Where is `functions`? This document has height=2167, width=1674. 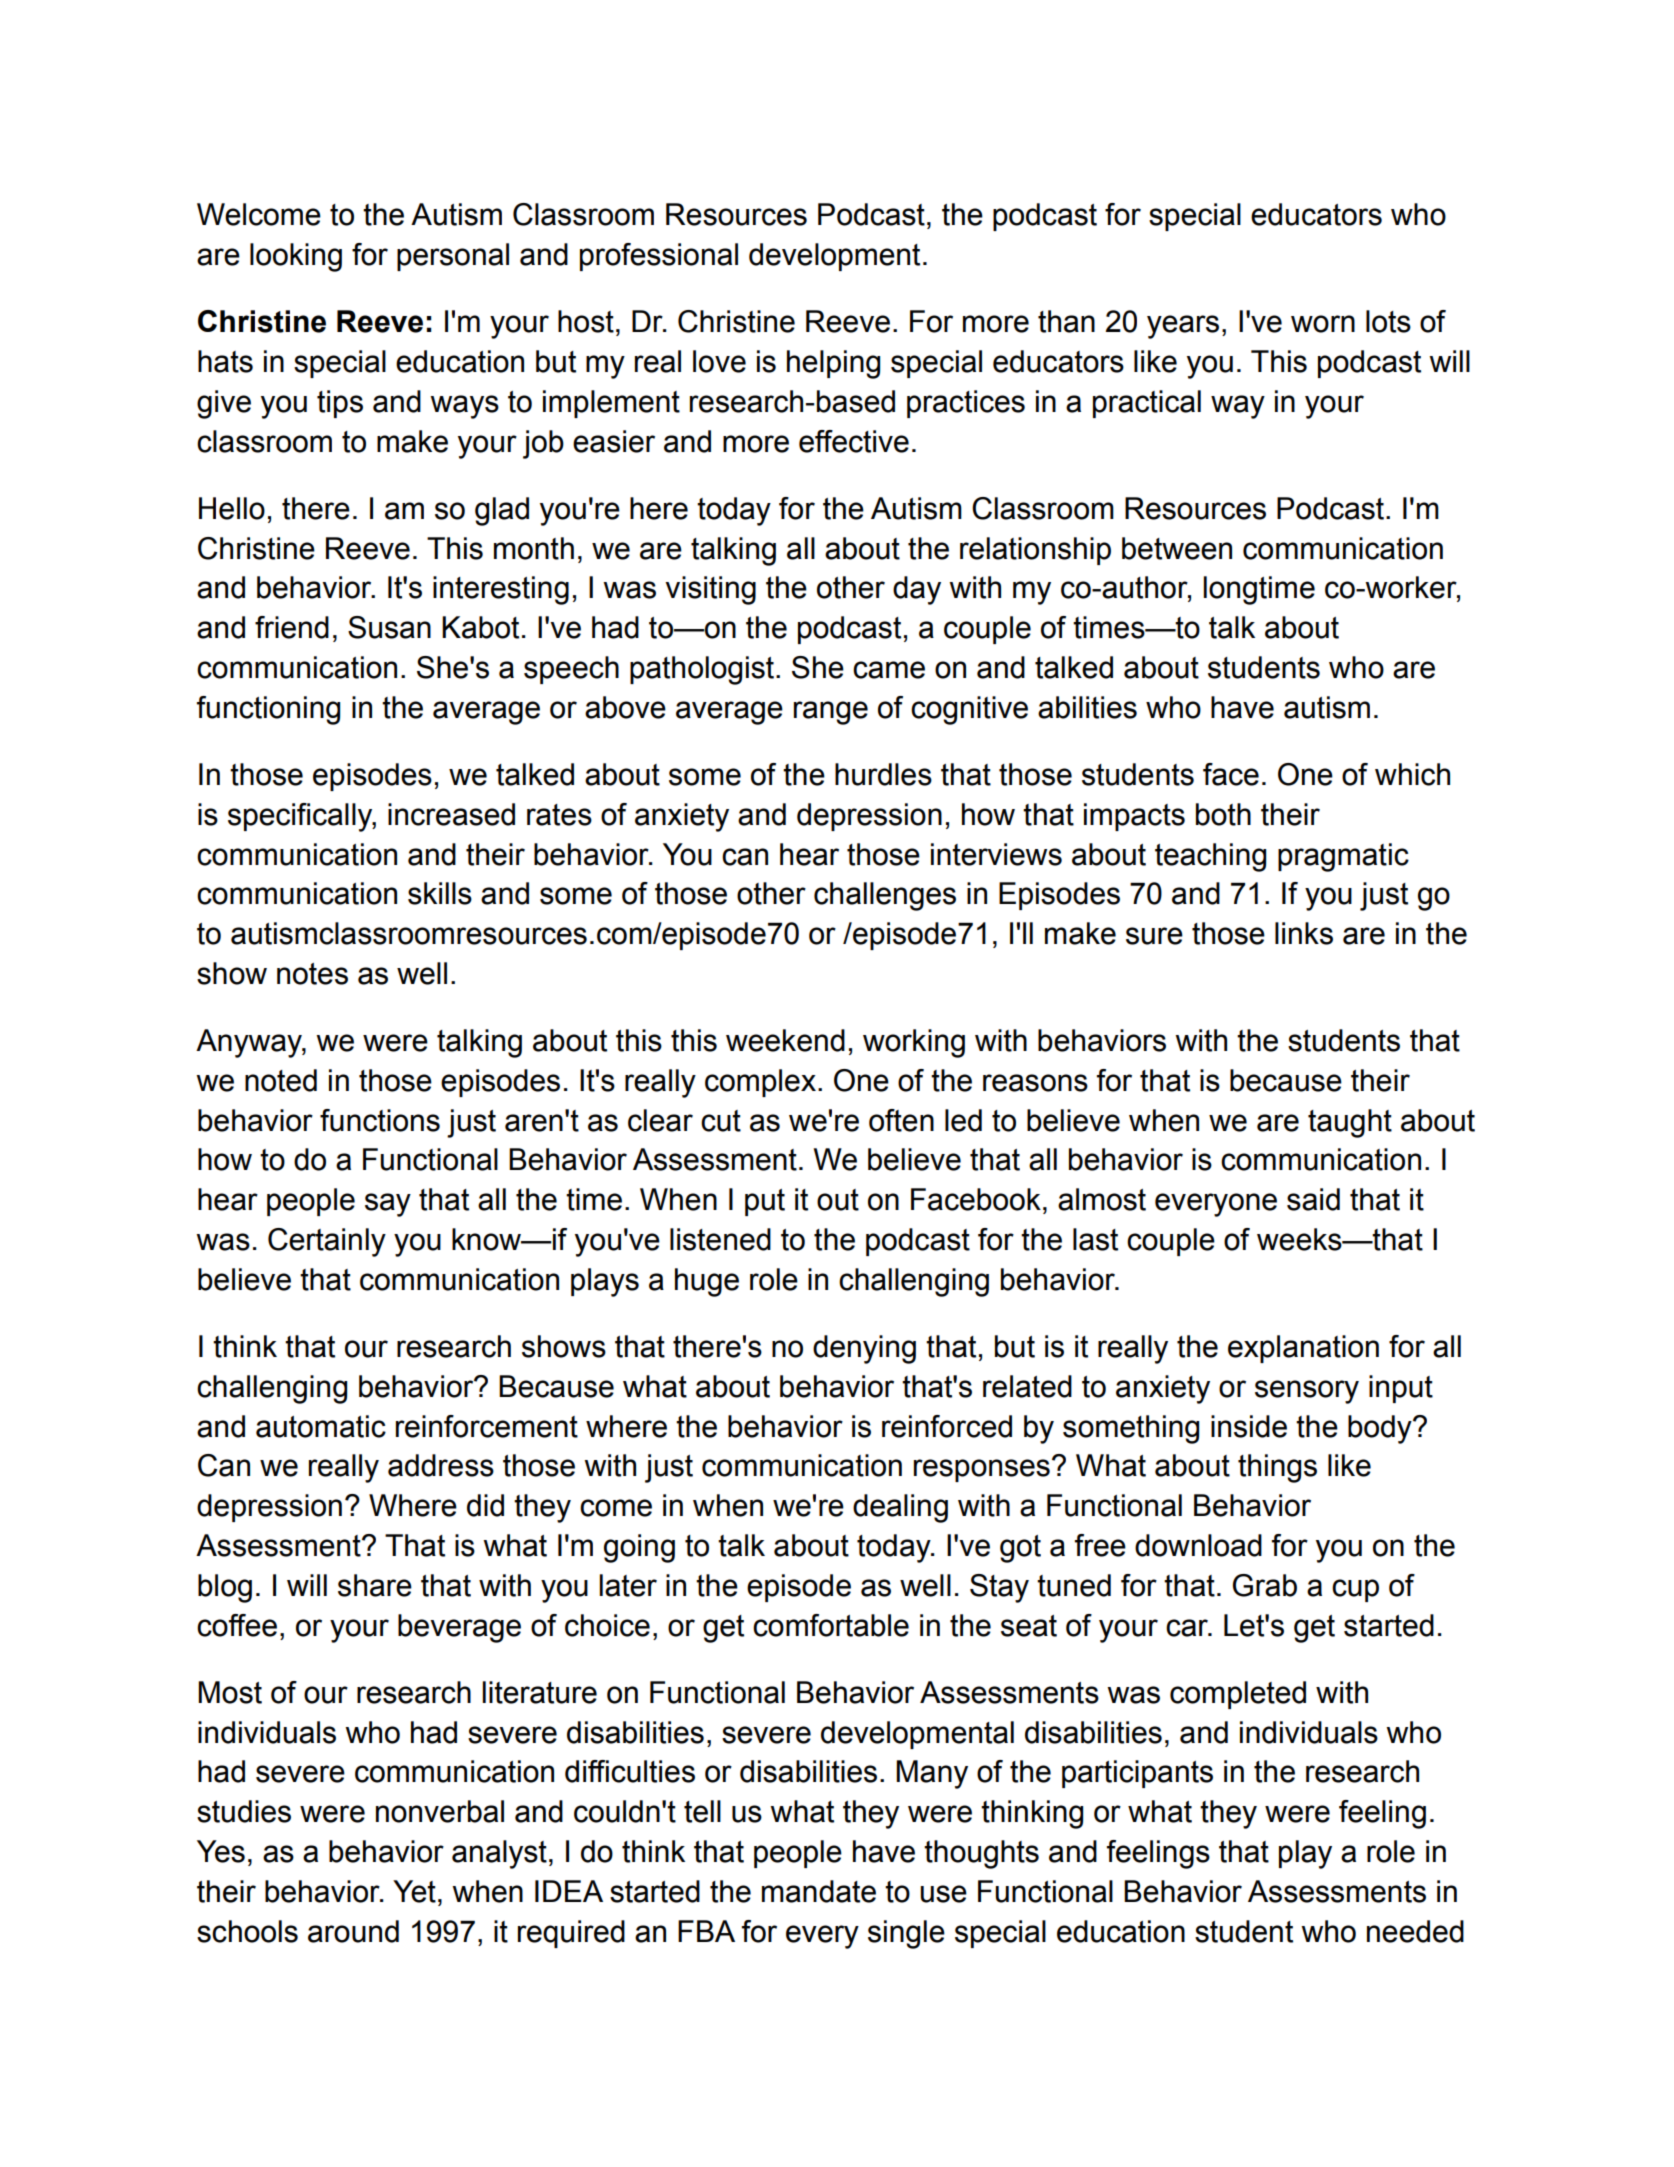
functions is located at coordinates (380, 1120).
